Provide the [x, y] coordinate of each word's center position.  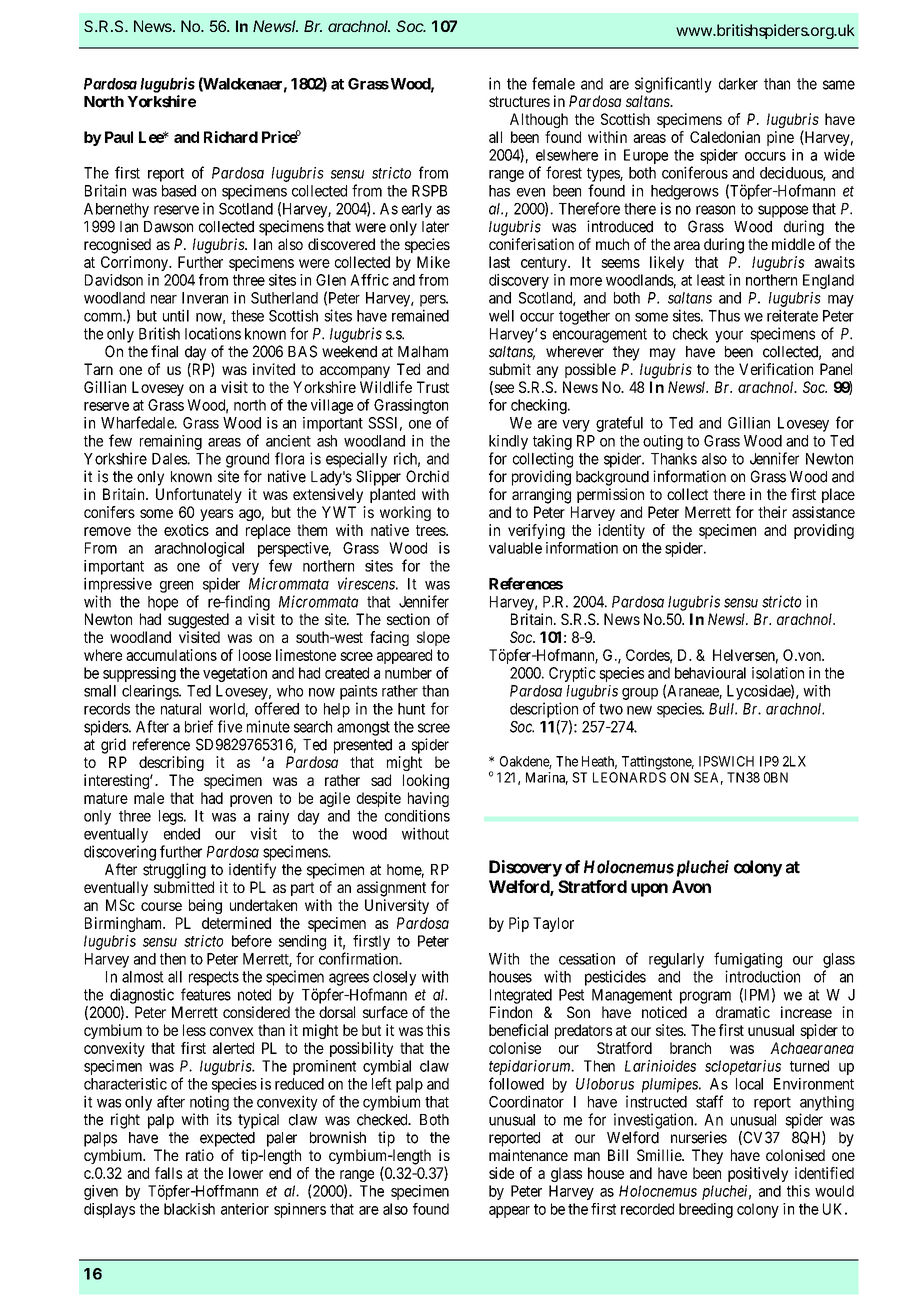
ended [182, 834]
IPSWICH [726, 761]
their [772, 512]
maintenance [528, 1155]
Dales [170, 459]
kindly [508, 442]
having [428, 799]
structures [519, 101]
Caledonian [725, 137]
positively [758, 1174]
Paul [119, 137]
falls [168, 1173]
